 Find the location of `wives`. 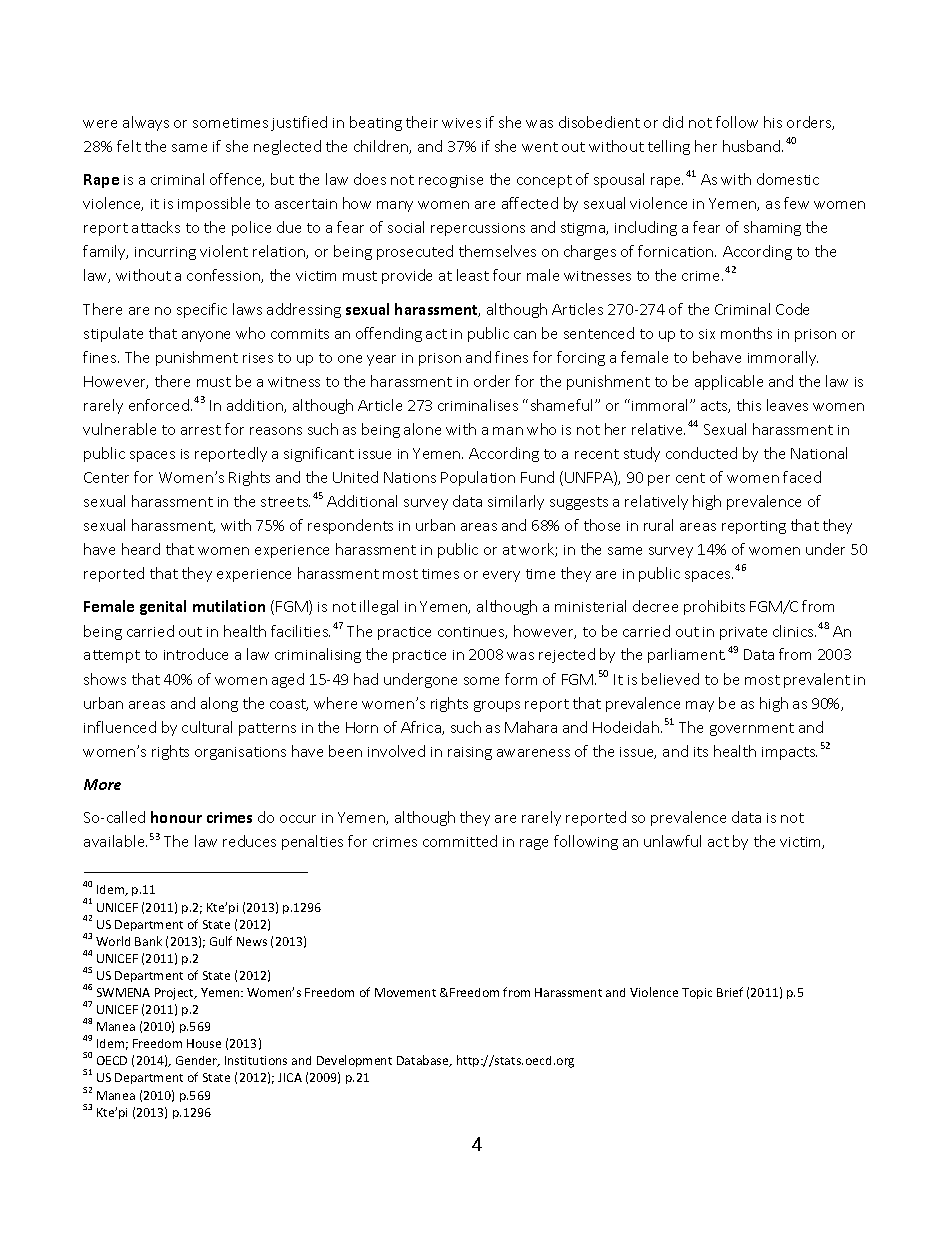

wives is located at coordinates (461, 123).
